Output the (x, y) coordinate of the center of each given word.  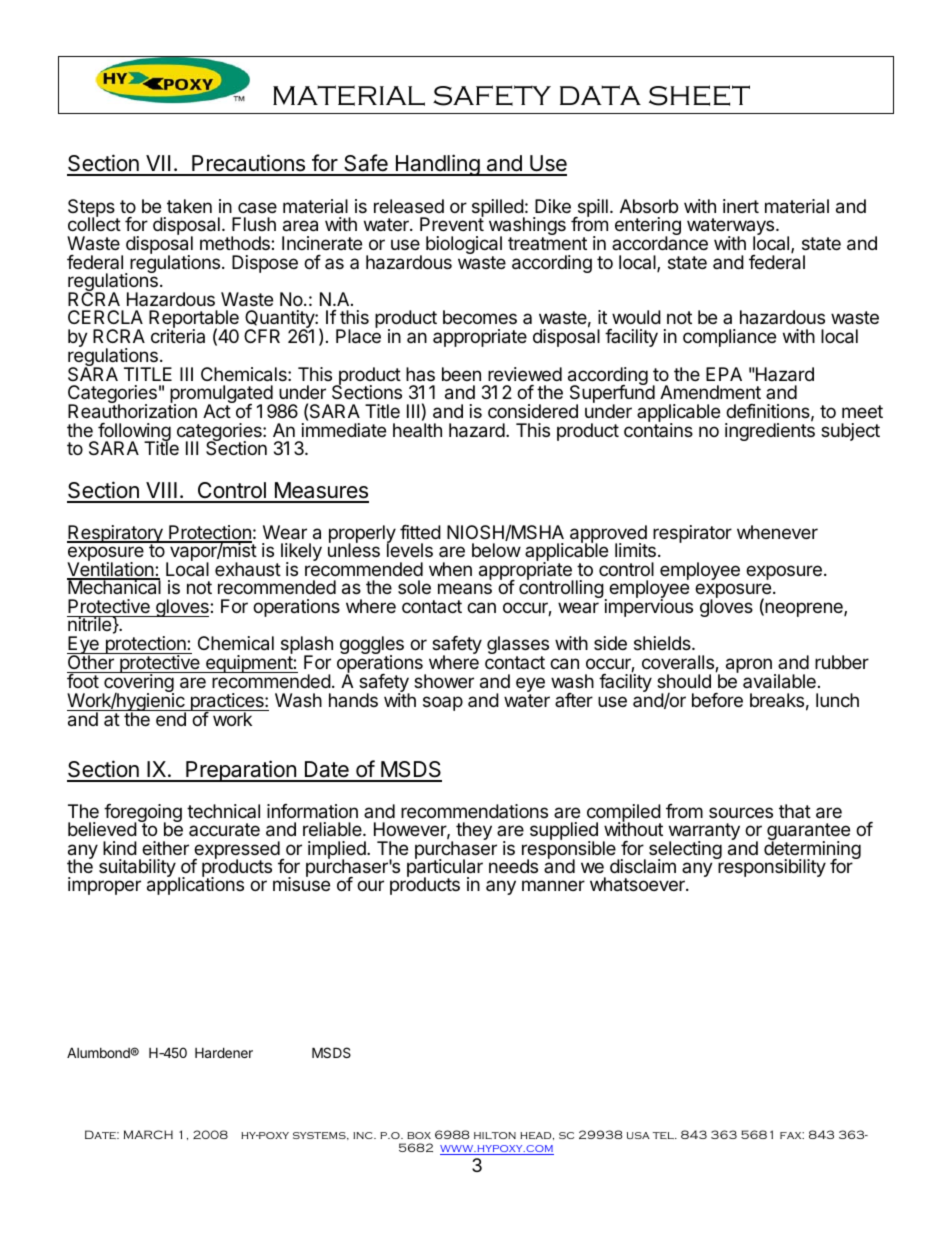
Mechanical (114, 587)
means (465, 588)
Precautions (248, 164)
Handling (437, 165)
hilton (495, 1135)
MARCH (148, 1134)
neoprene (804, 609)
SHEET (699, 95)
